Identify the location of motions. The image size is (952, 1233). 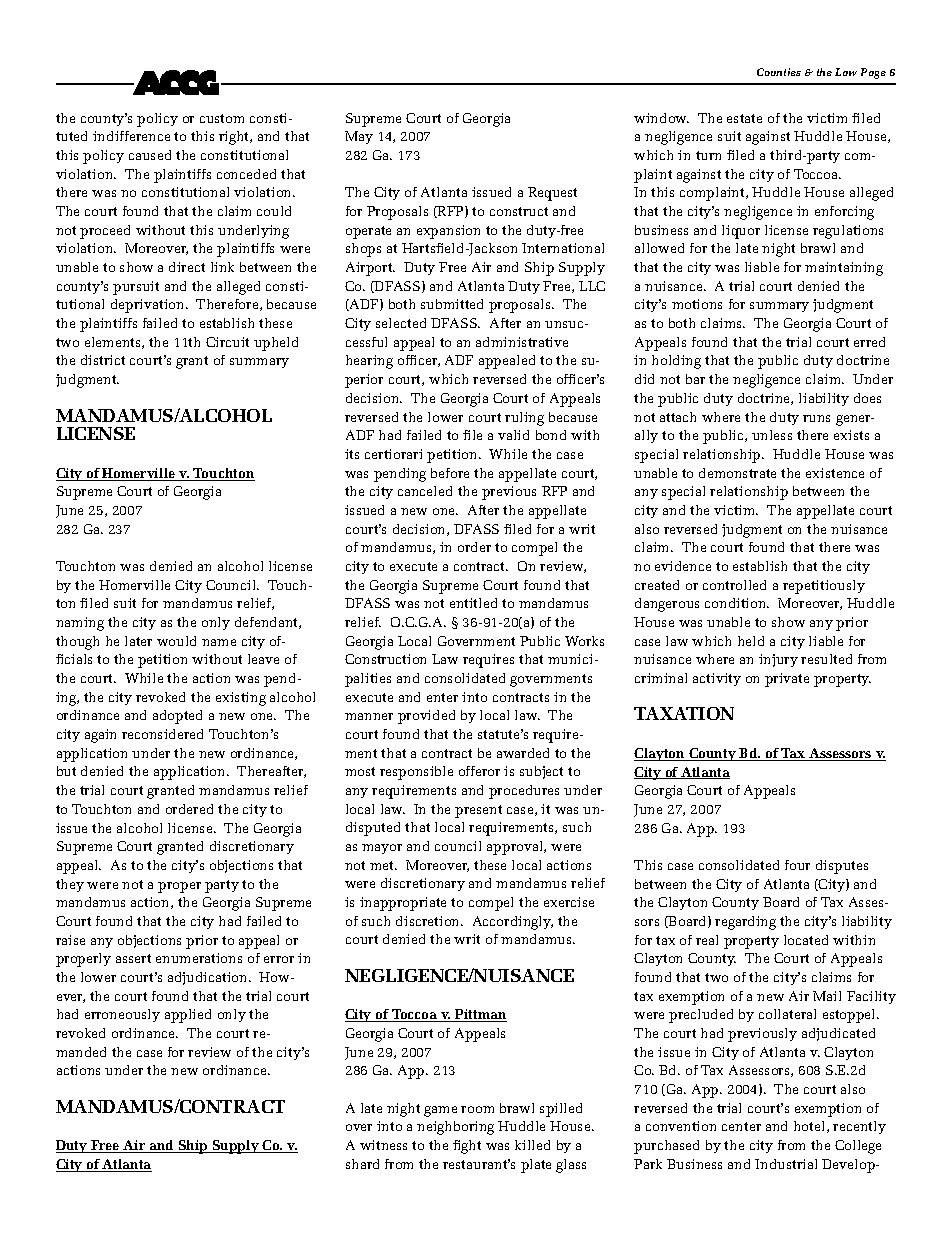
(697, 304).
